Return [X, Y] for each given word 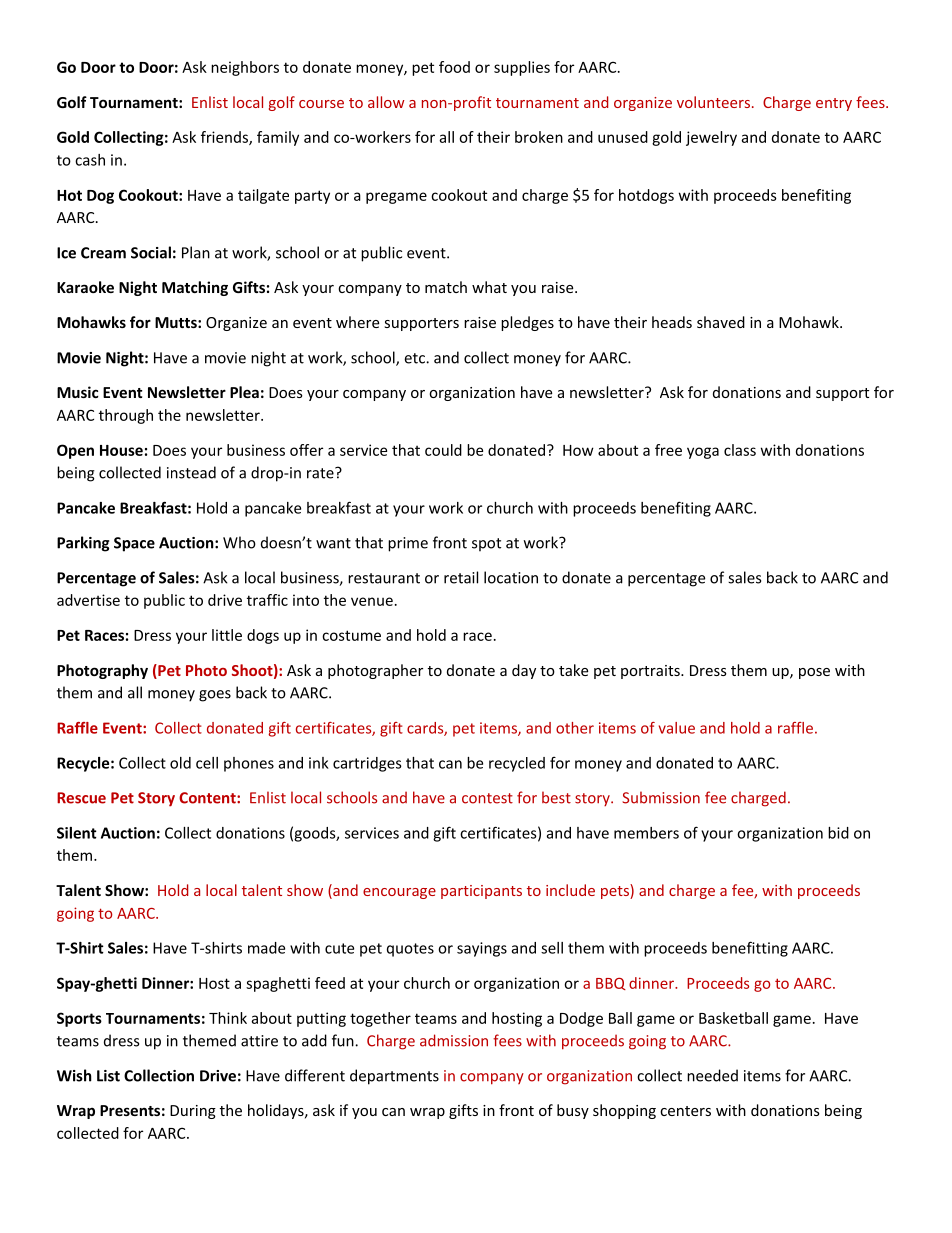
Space [134, 544]
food [454, 67]
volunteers [713, 102]
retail [461, 577]
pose [814, 673]
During [193, 1112]
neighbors [245, 68]
